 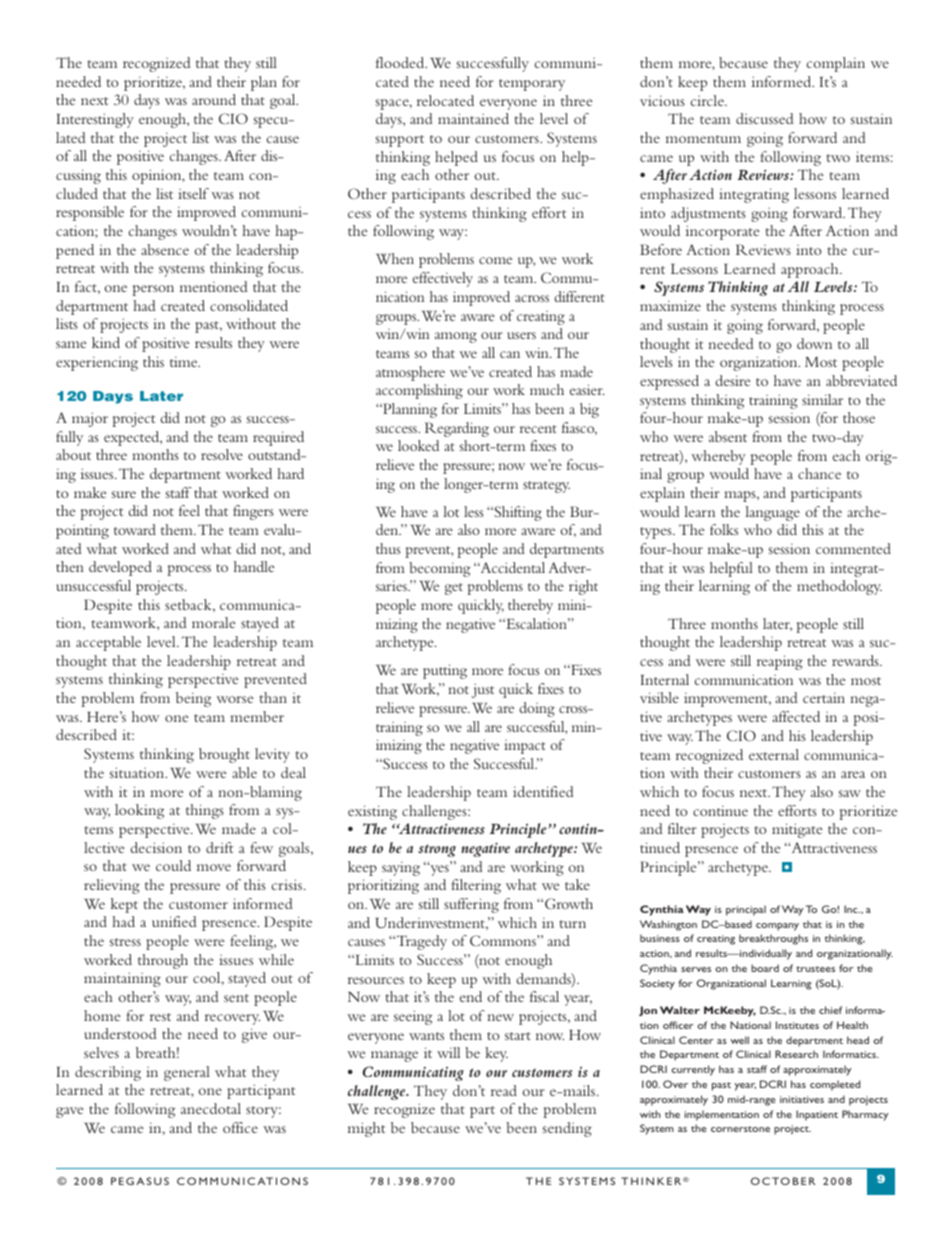 What do you see at coordinates (135, 529) in the screenshot?
I see `toward` at bounding box center [135, 529].
